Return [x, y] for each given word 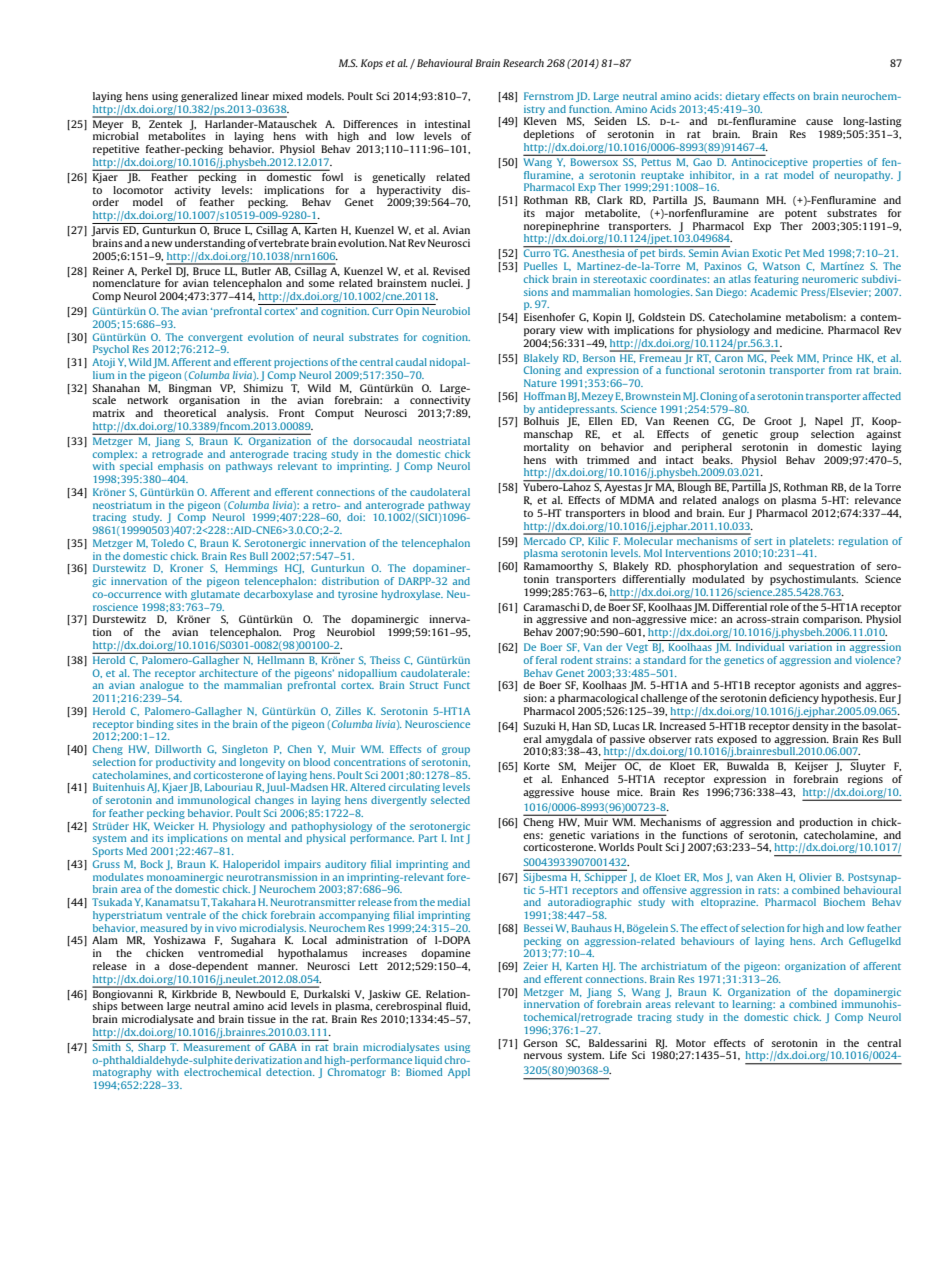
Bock [152, 864]
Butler [257, 269]
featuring [776, 280]
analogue [162, 686]
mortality [546, 448]
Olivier [815, 877]
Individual [760, 647]
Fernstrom [548, 96]
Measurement [217, 1047]
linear [255, 96]
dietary [743, 97]
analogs [740, 501]
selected [450, 800]
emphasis [180, 467]
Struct [424, 685]
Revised [451, 271]
